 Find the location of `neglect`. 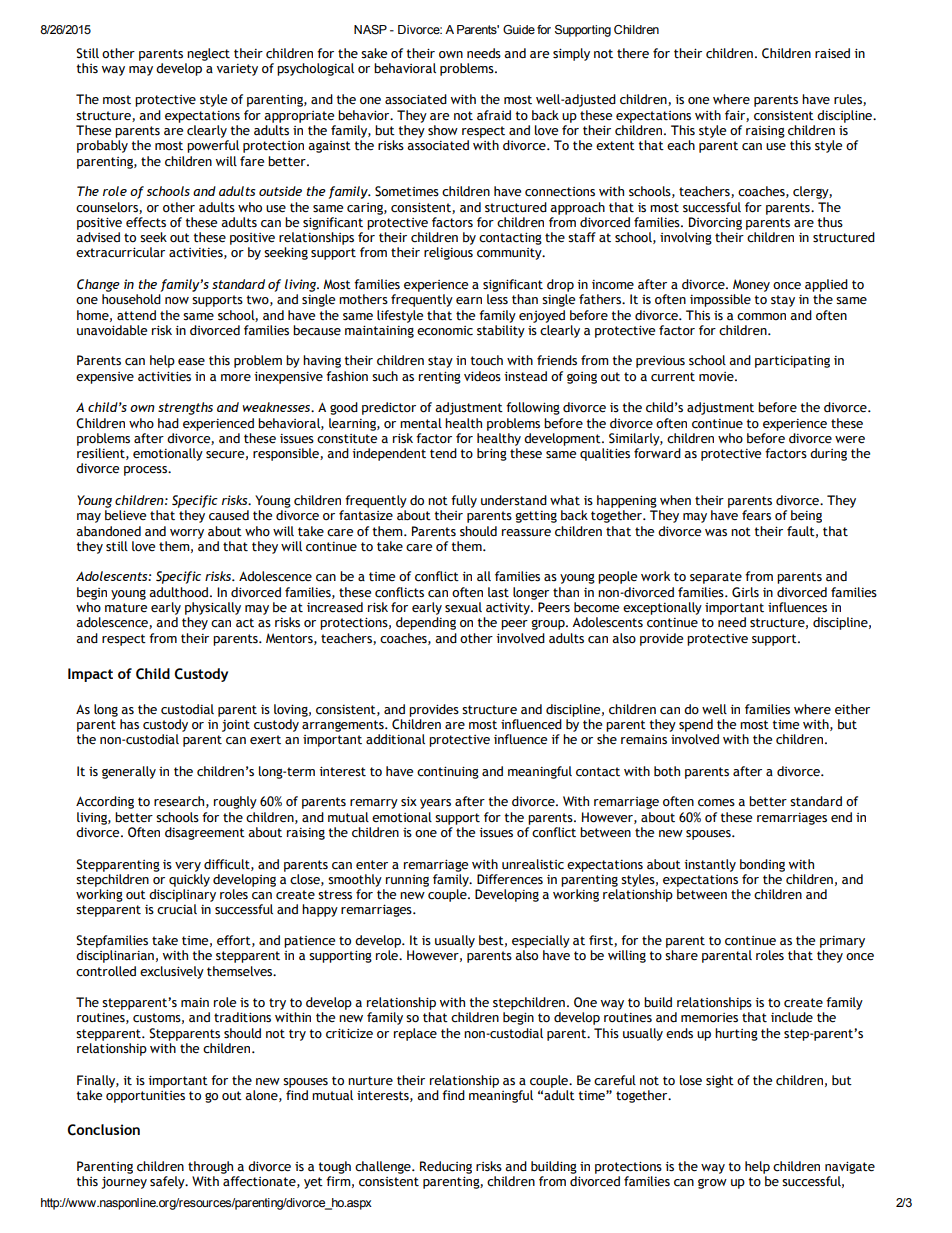

neglect is located at coordinates (208, 54).
